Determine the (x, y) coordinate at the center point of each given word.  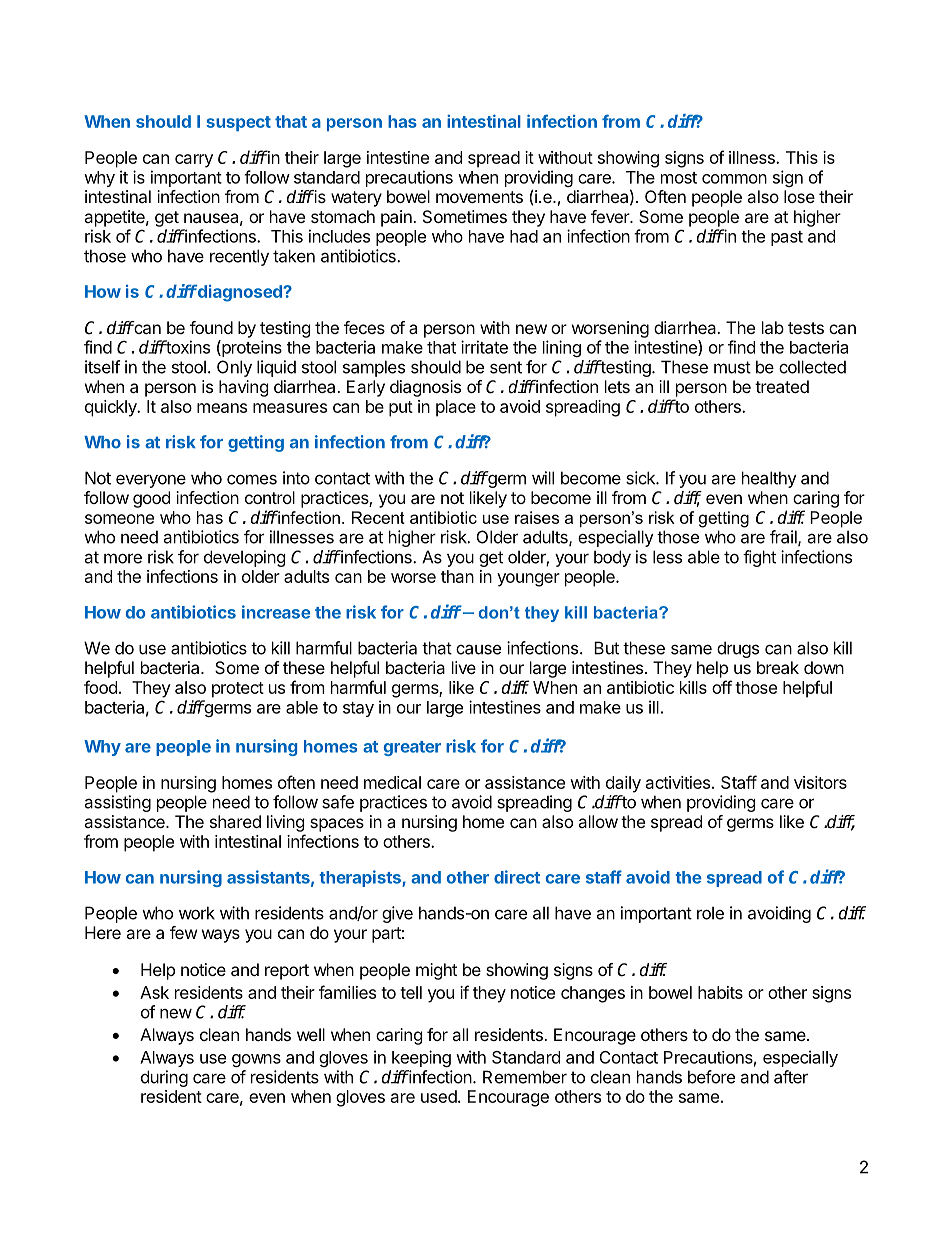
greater (412, 748)
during (164, 1078)
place (456, 408)
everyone (151, 481)
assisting (117, 803)
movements (479, 197)
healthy (769, 479)
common (734, 179)
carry (194, 161)
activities (678, 782)
